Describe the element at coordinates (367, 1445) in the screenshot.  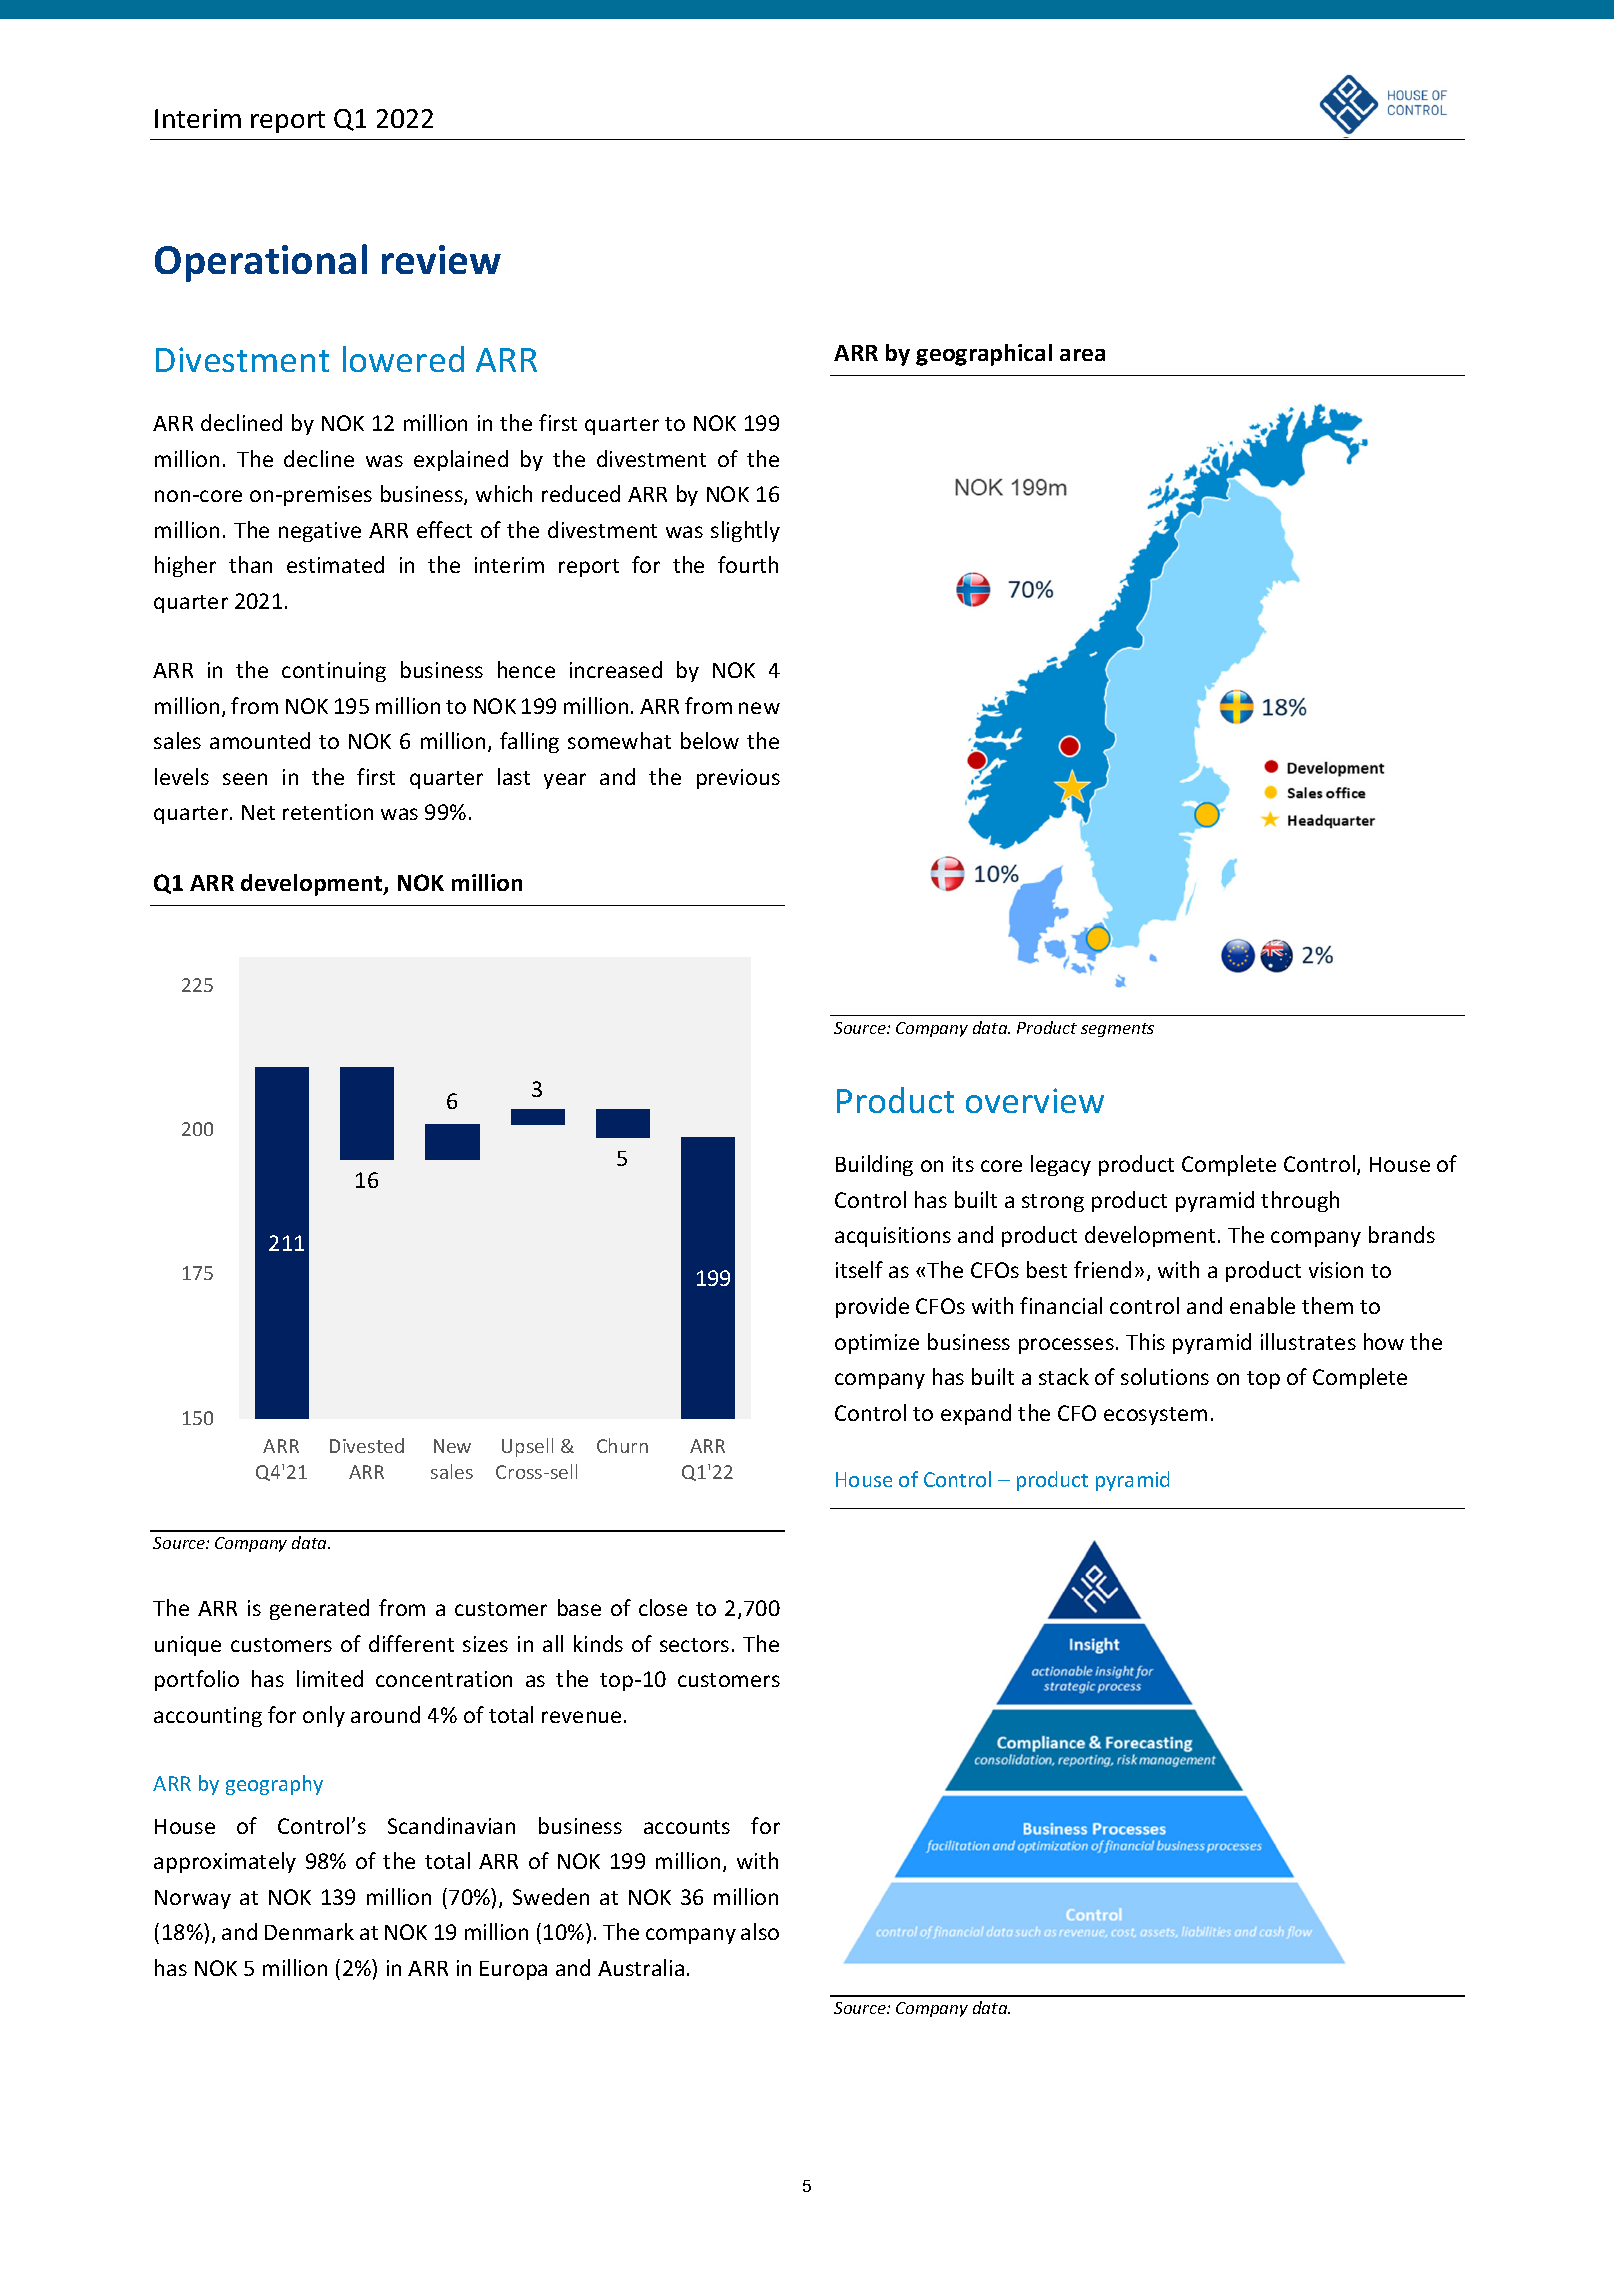
I see `Divested` at that location.
